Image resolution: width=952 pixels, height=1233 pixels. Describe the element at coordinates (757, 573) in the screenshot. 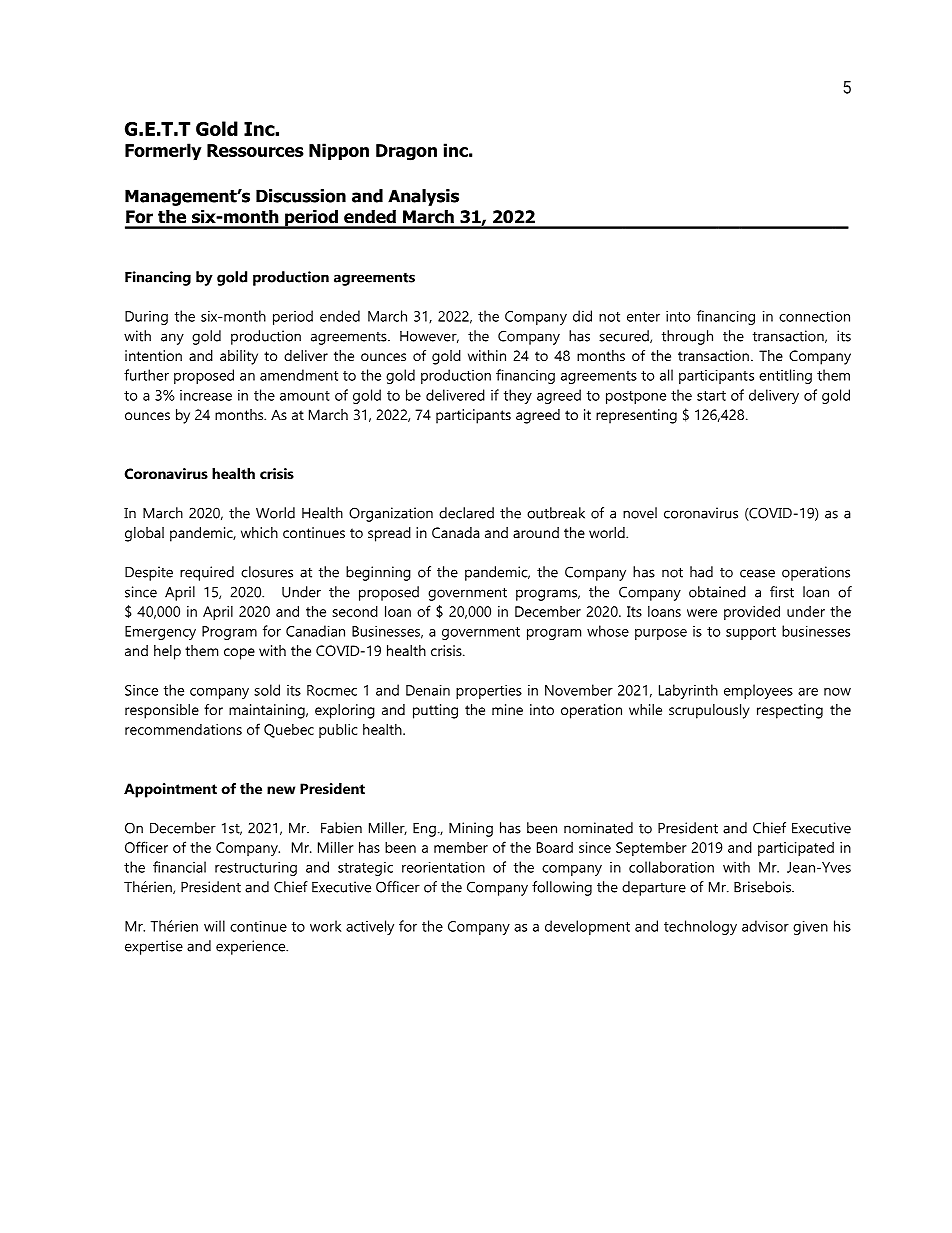

I see `cease` at that location.
